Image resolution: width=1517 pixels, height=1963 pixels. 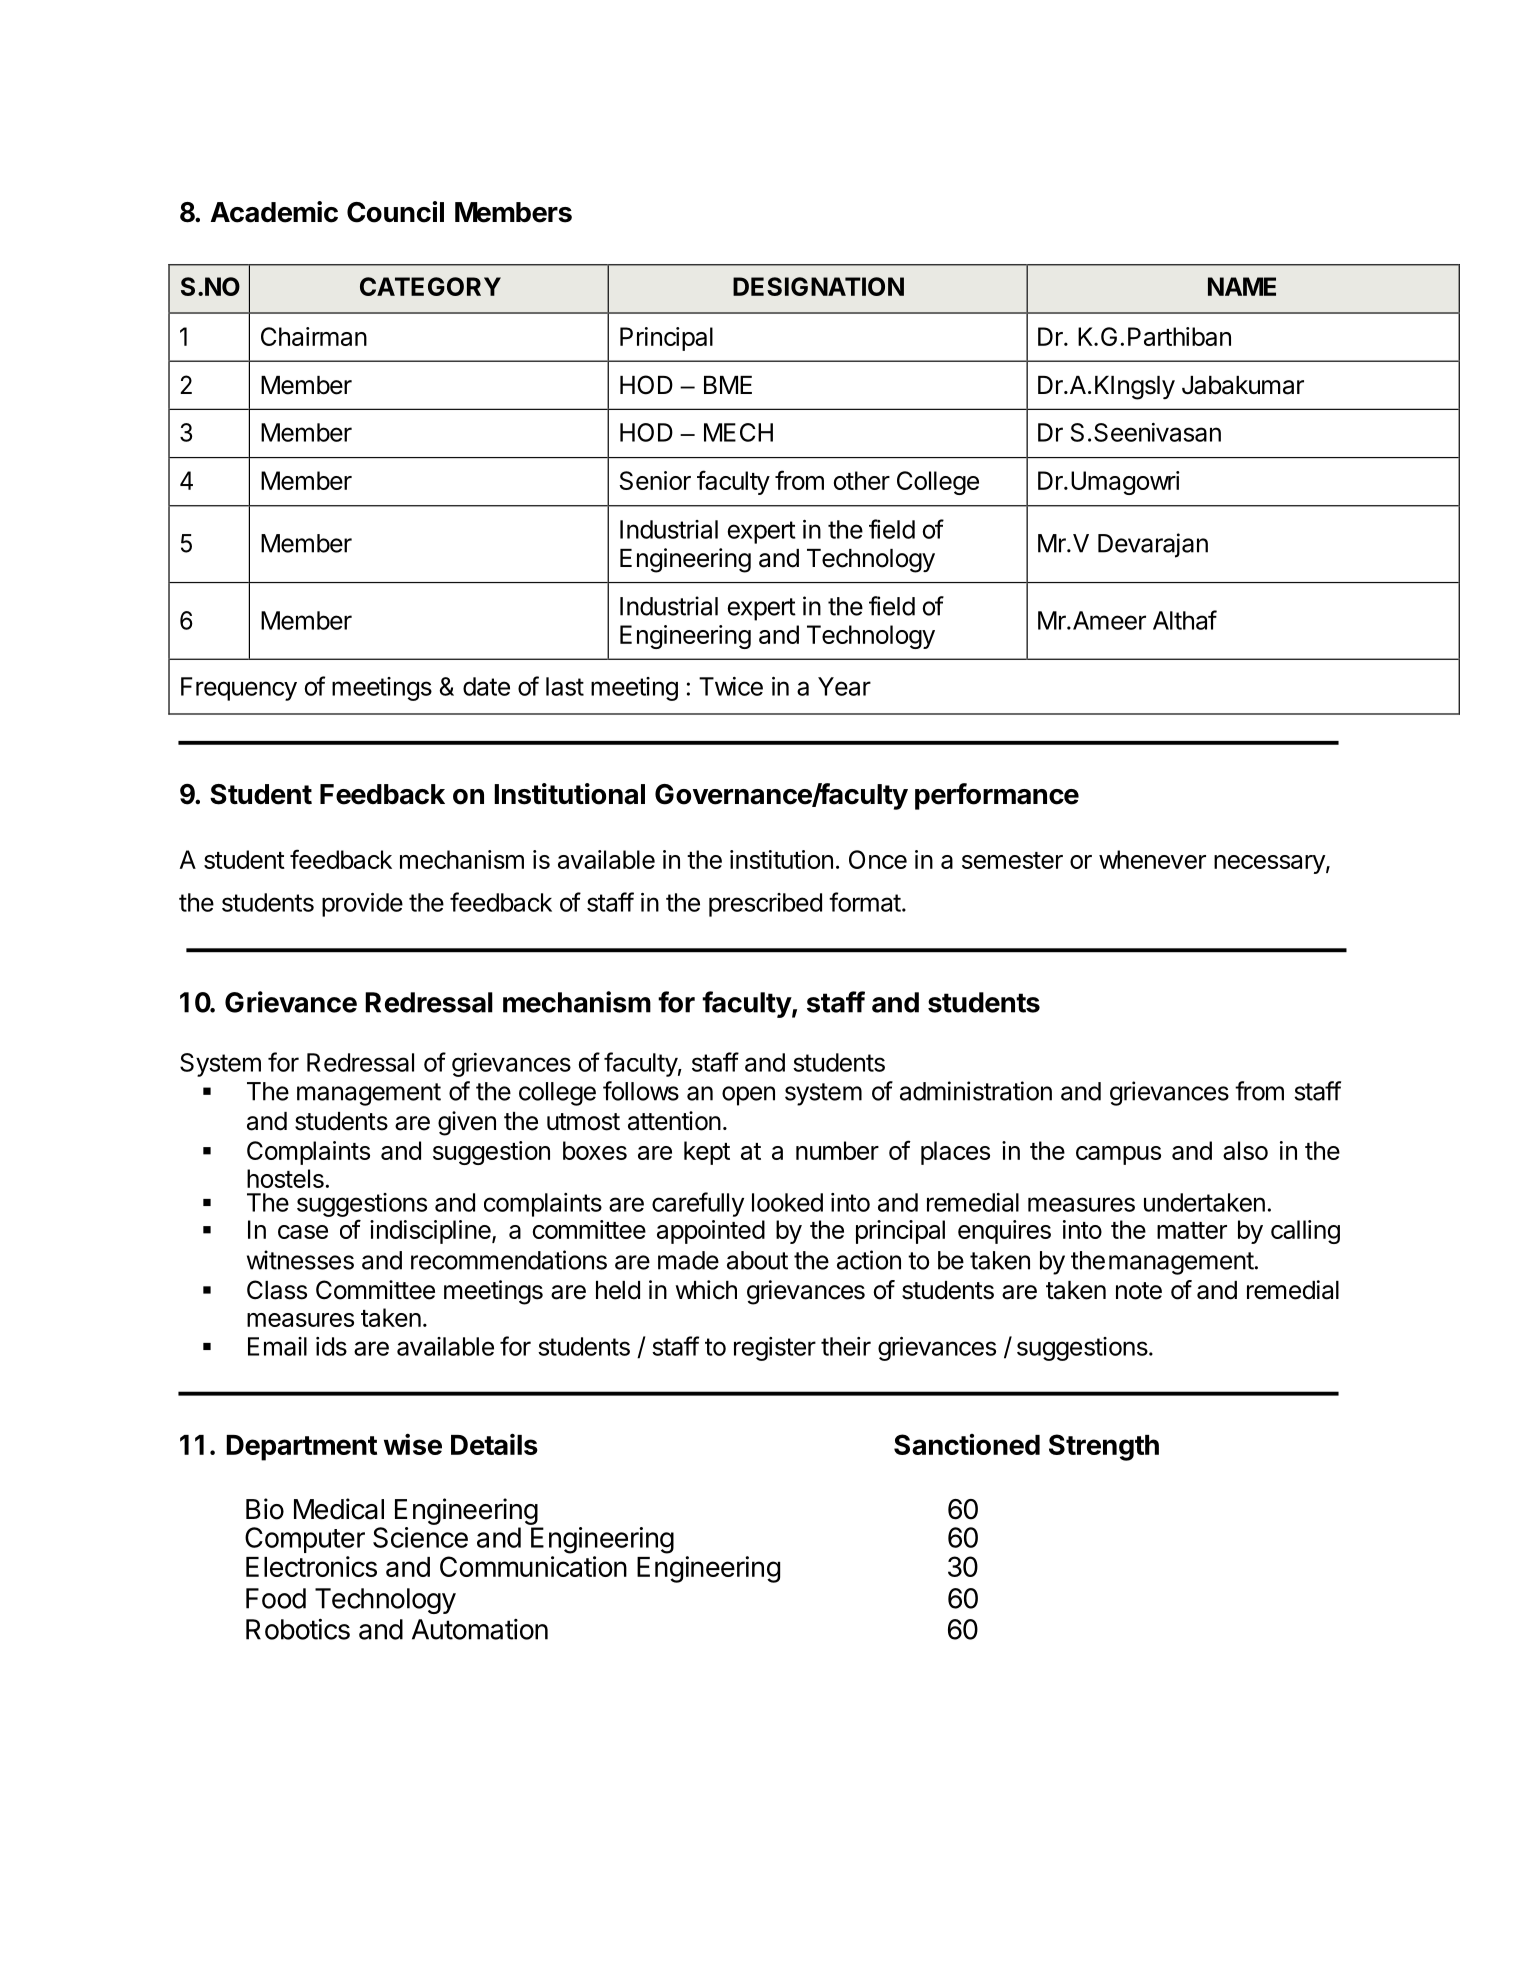 I want to click on whenever, so click(x=1152, y=859).
